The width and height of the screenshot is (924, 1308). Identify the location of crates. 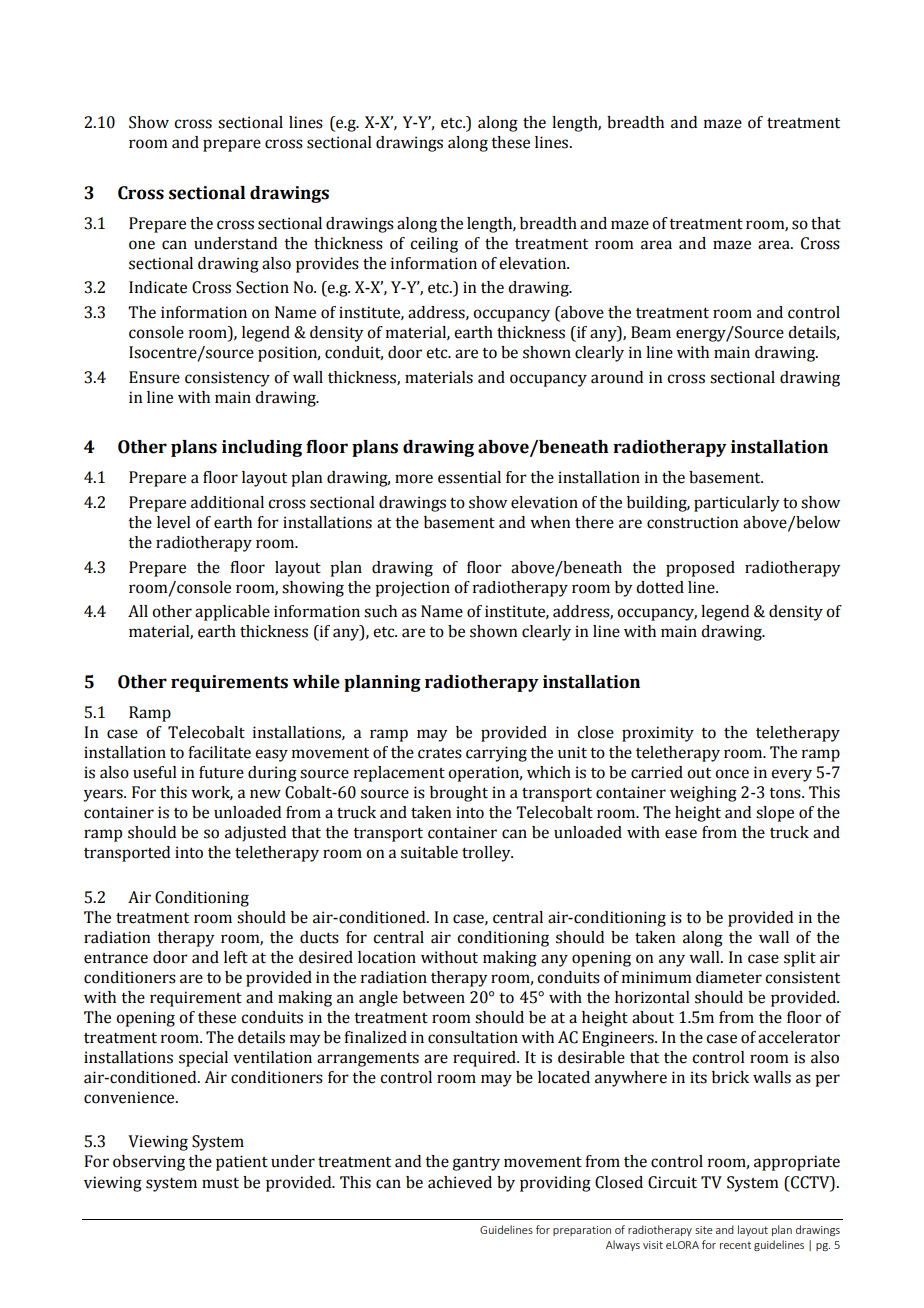
(440, 753).
